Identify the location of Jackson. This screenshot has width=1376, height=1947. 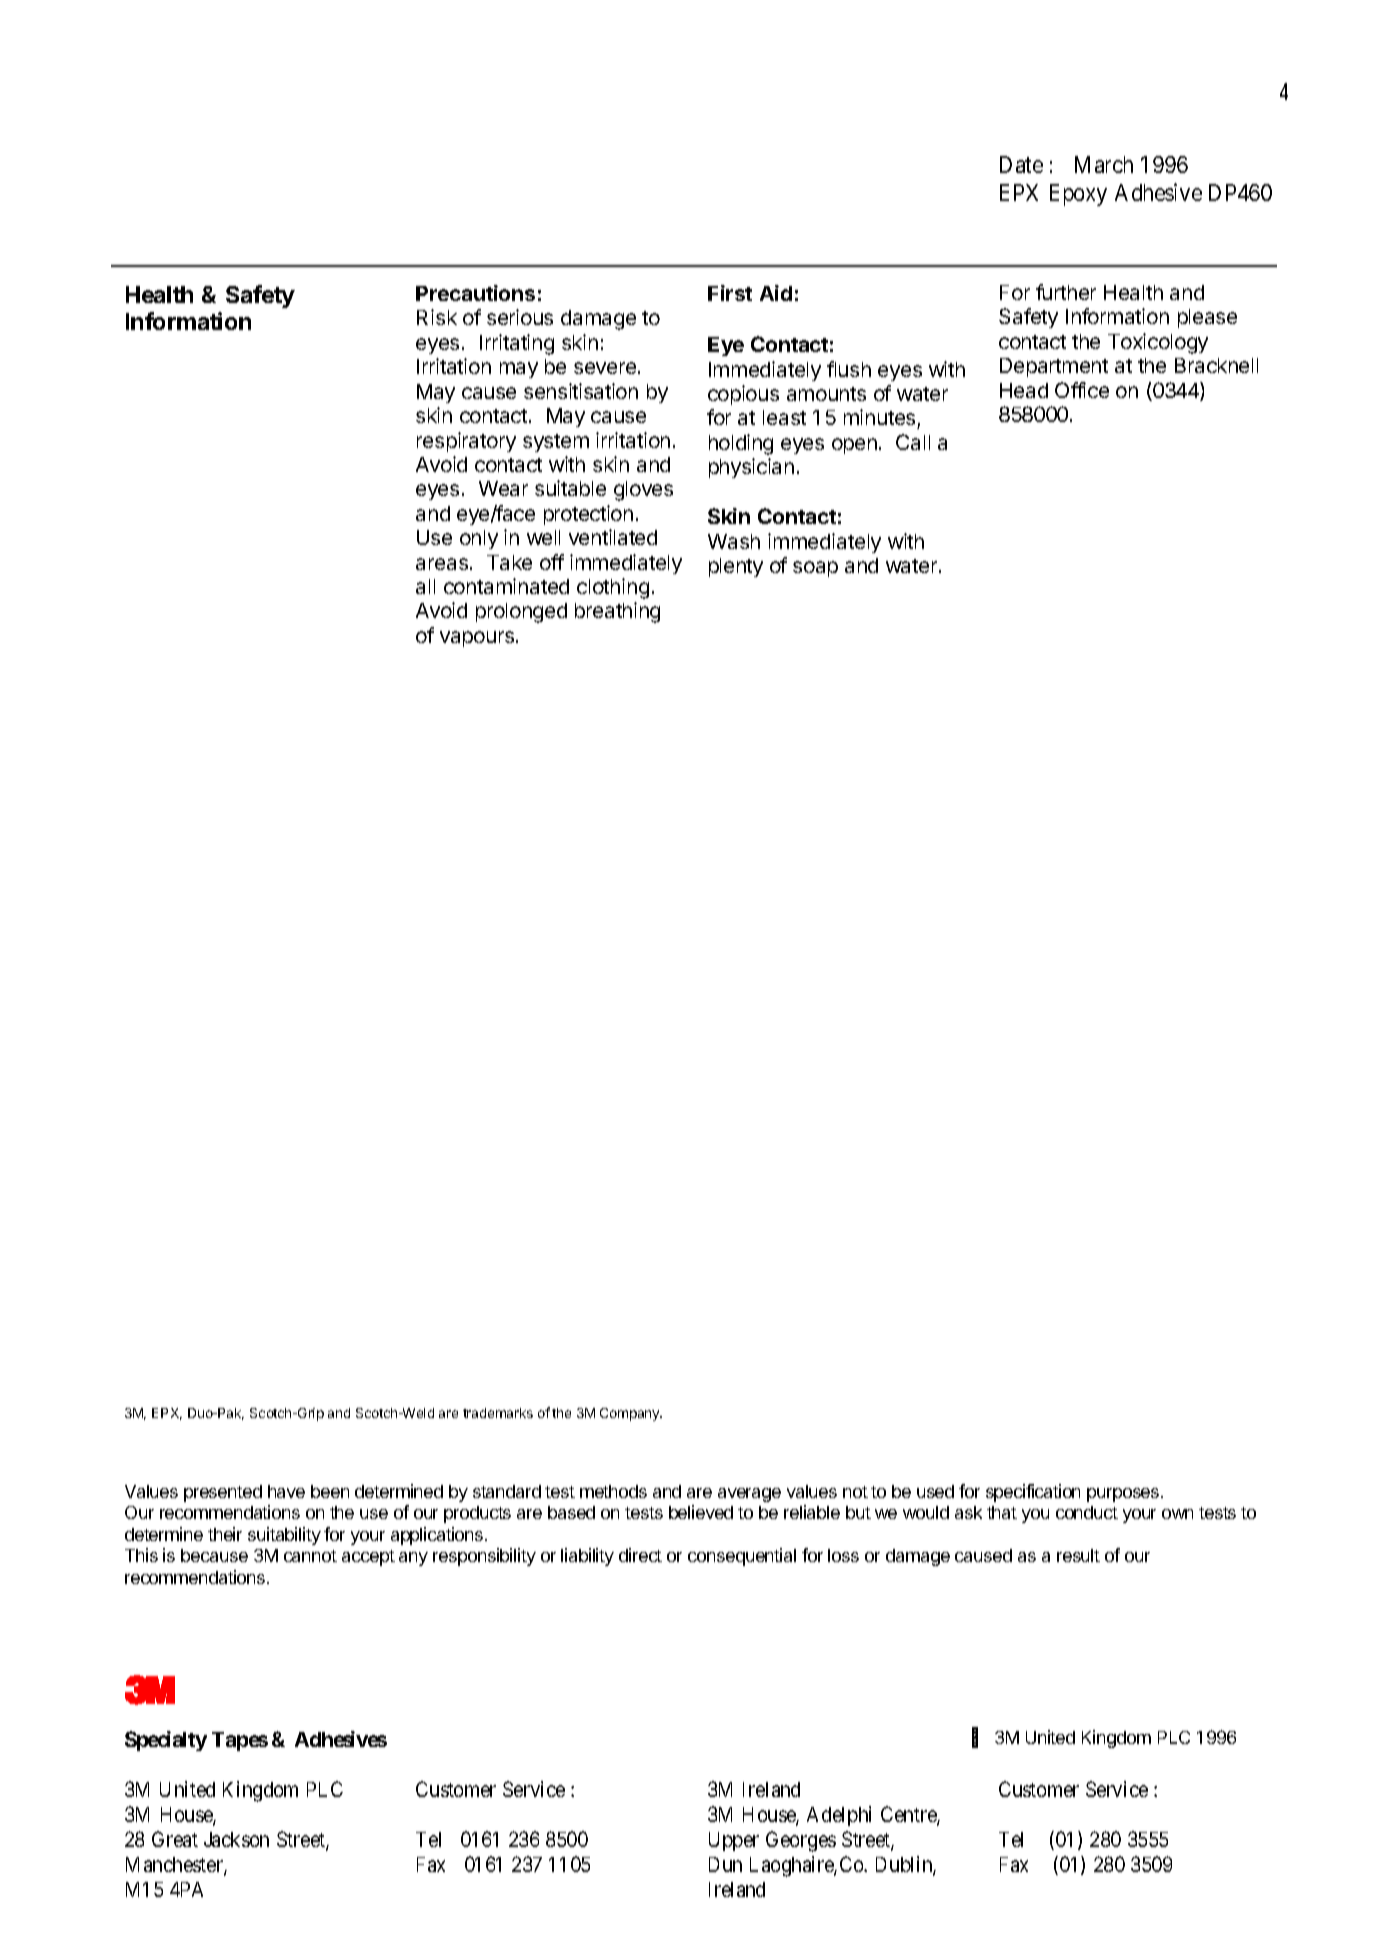
(236, 1839).
